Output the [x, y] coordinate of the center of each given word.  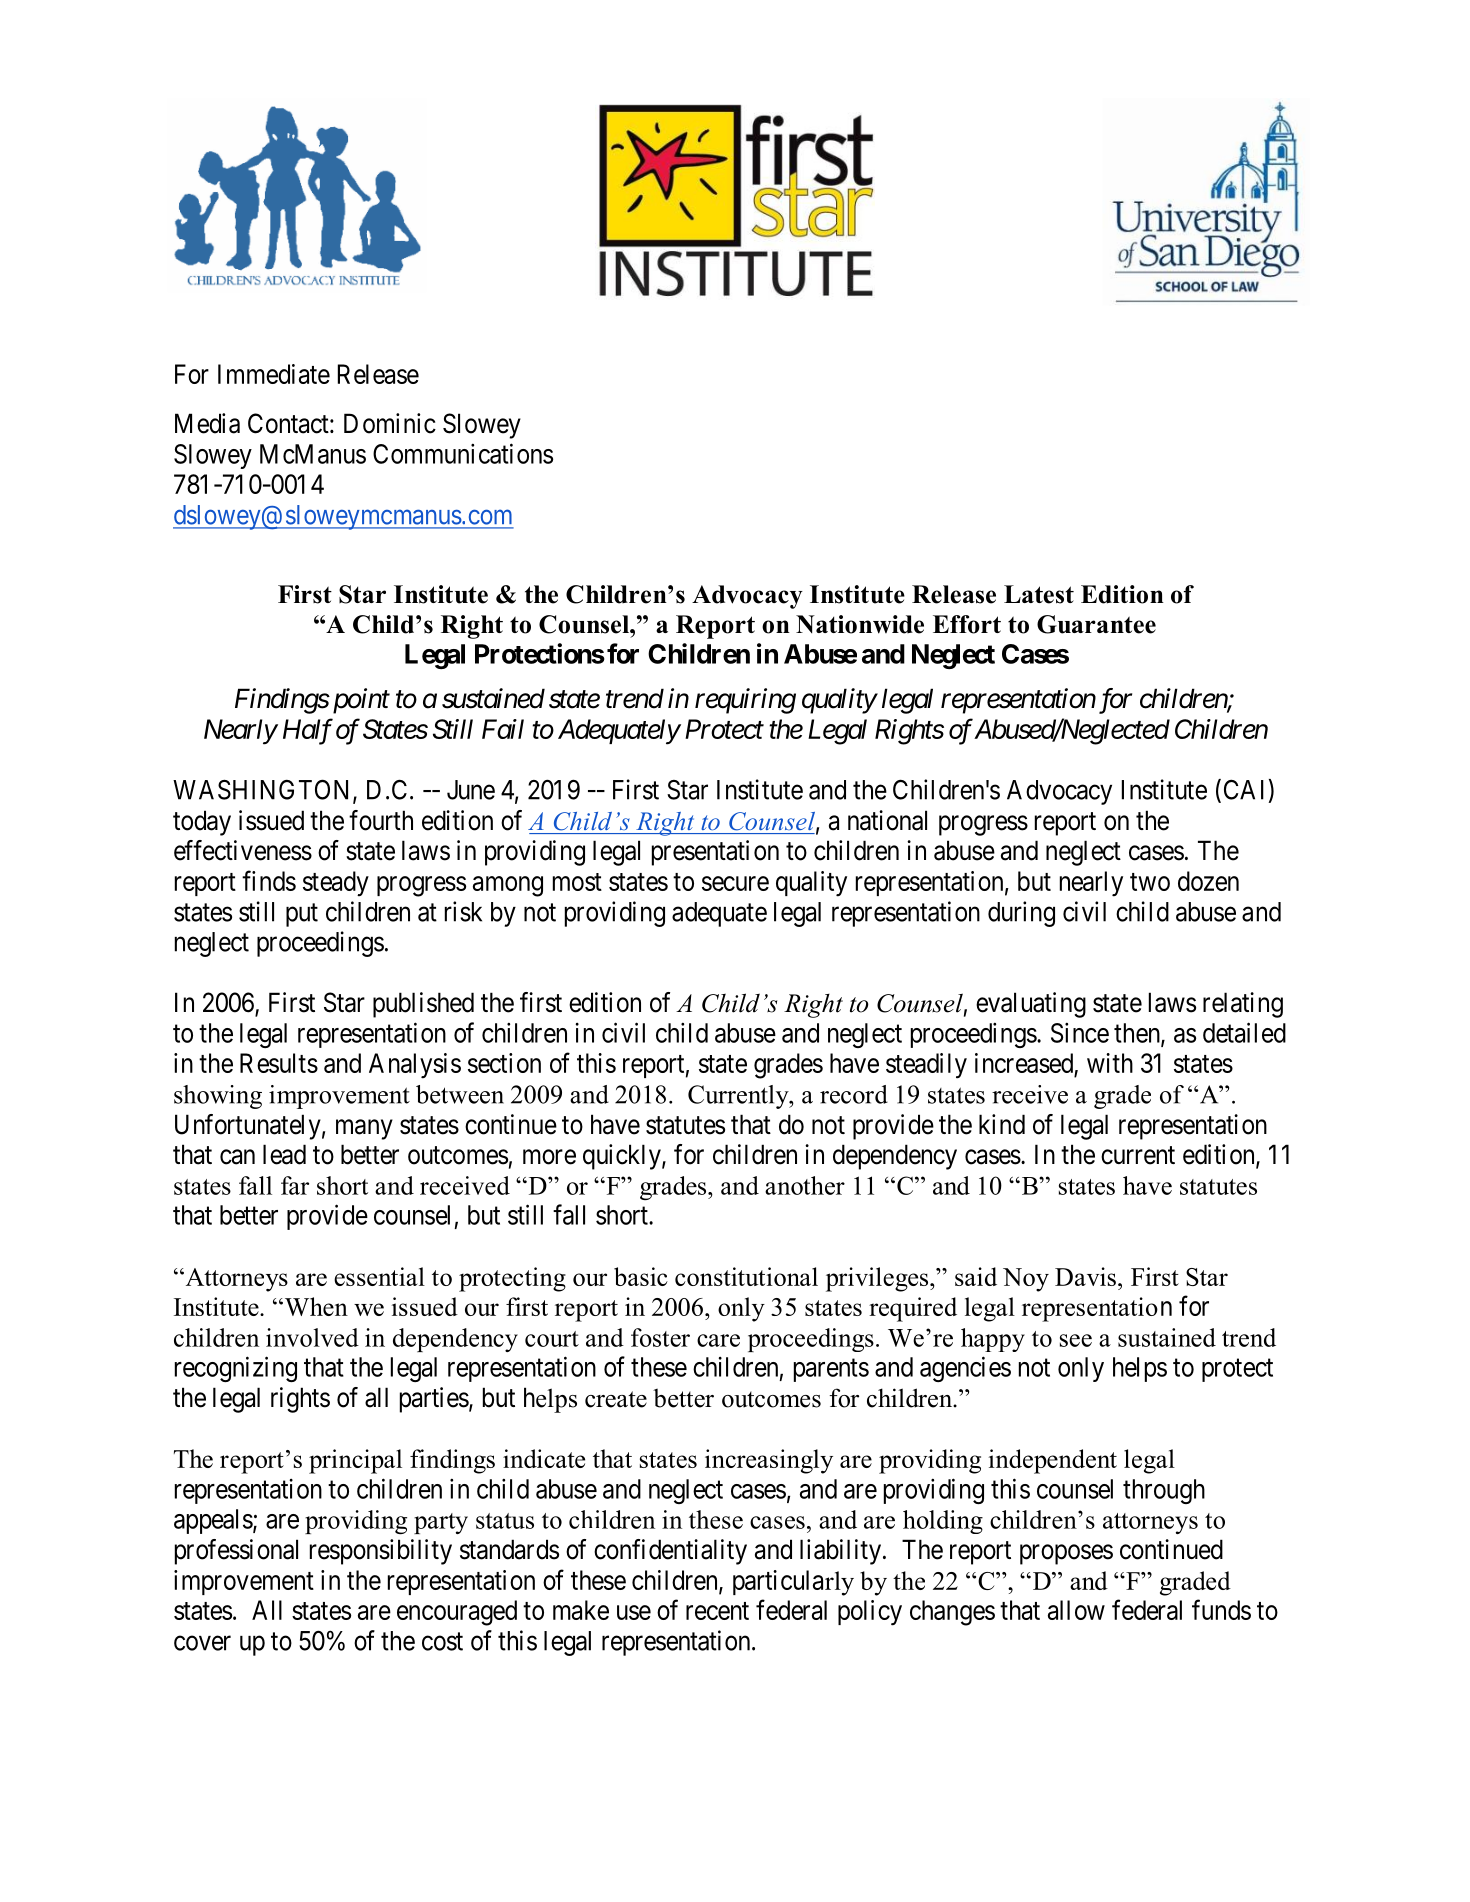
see [1076, 1340]
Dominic [390, 423]
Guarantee [1096, 624]
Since [1080, 1033]
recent [717, 1611]
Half [308, 731]
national [887, 820]
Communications [463, 453]
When [315, 1306]
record [854, 1094]
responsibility [381, 1552]
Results [279, 1063]
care [718, 1340]
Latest [1039, 594]
